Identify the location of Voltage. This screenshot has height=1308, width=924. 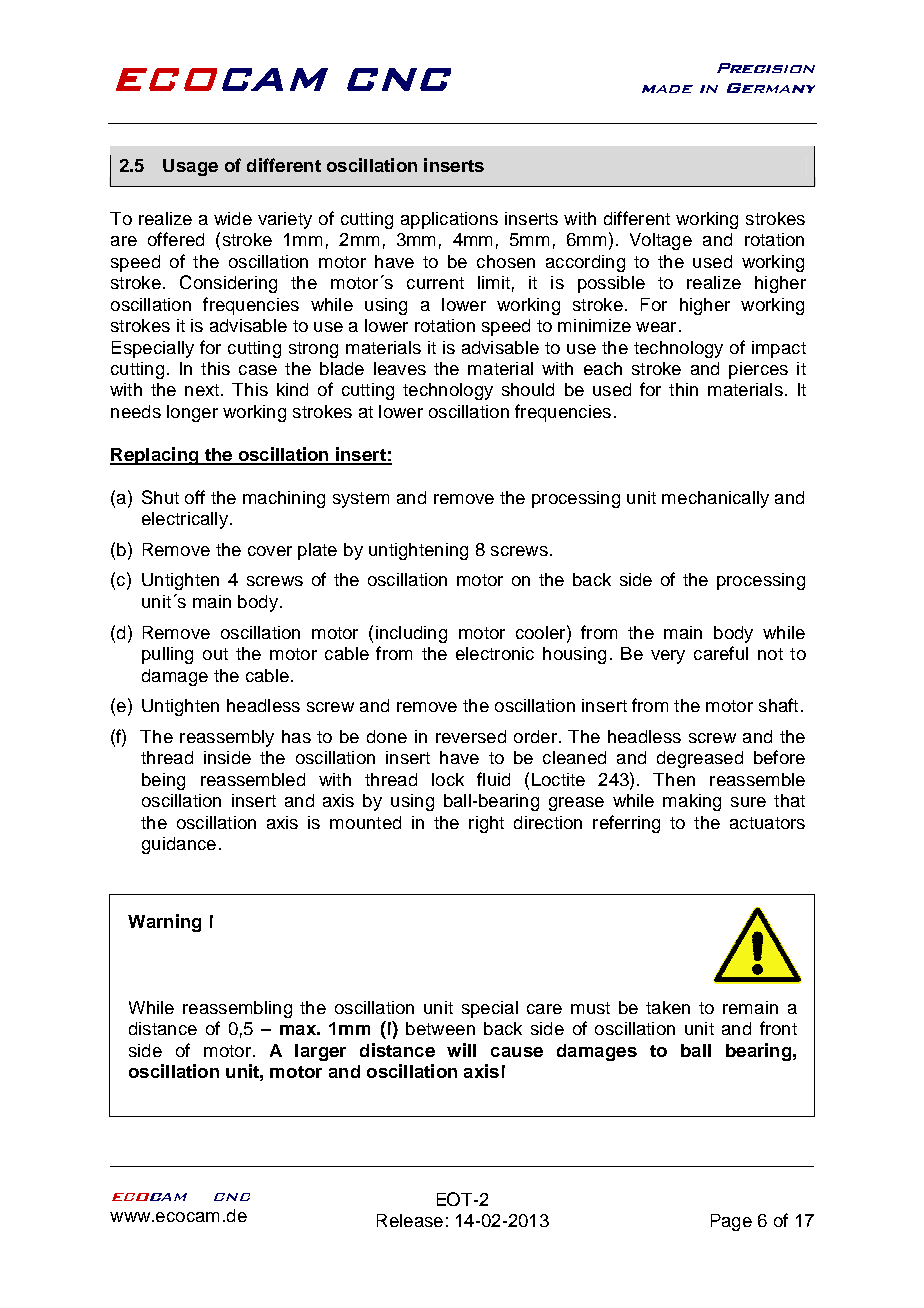
(661, 241).
